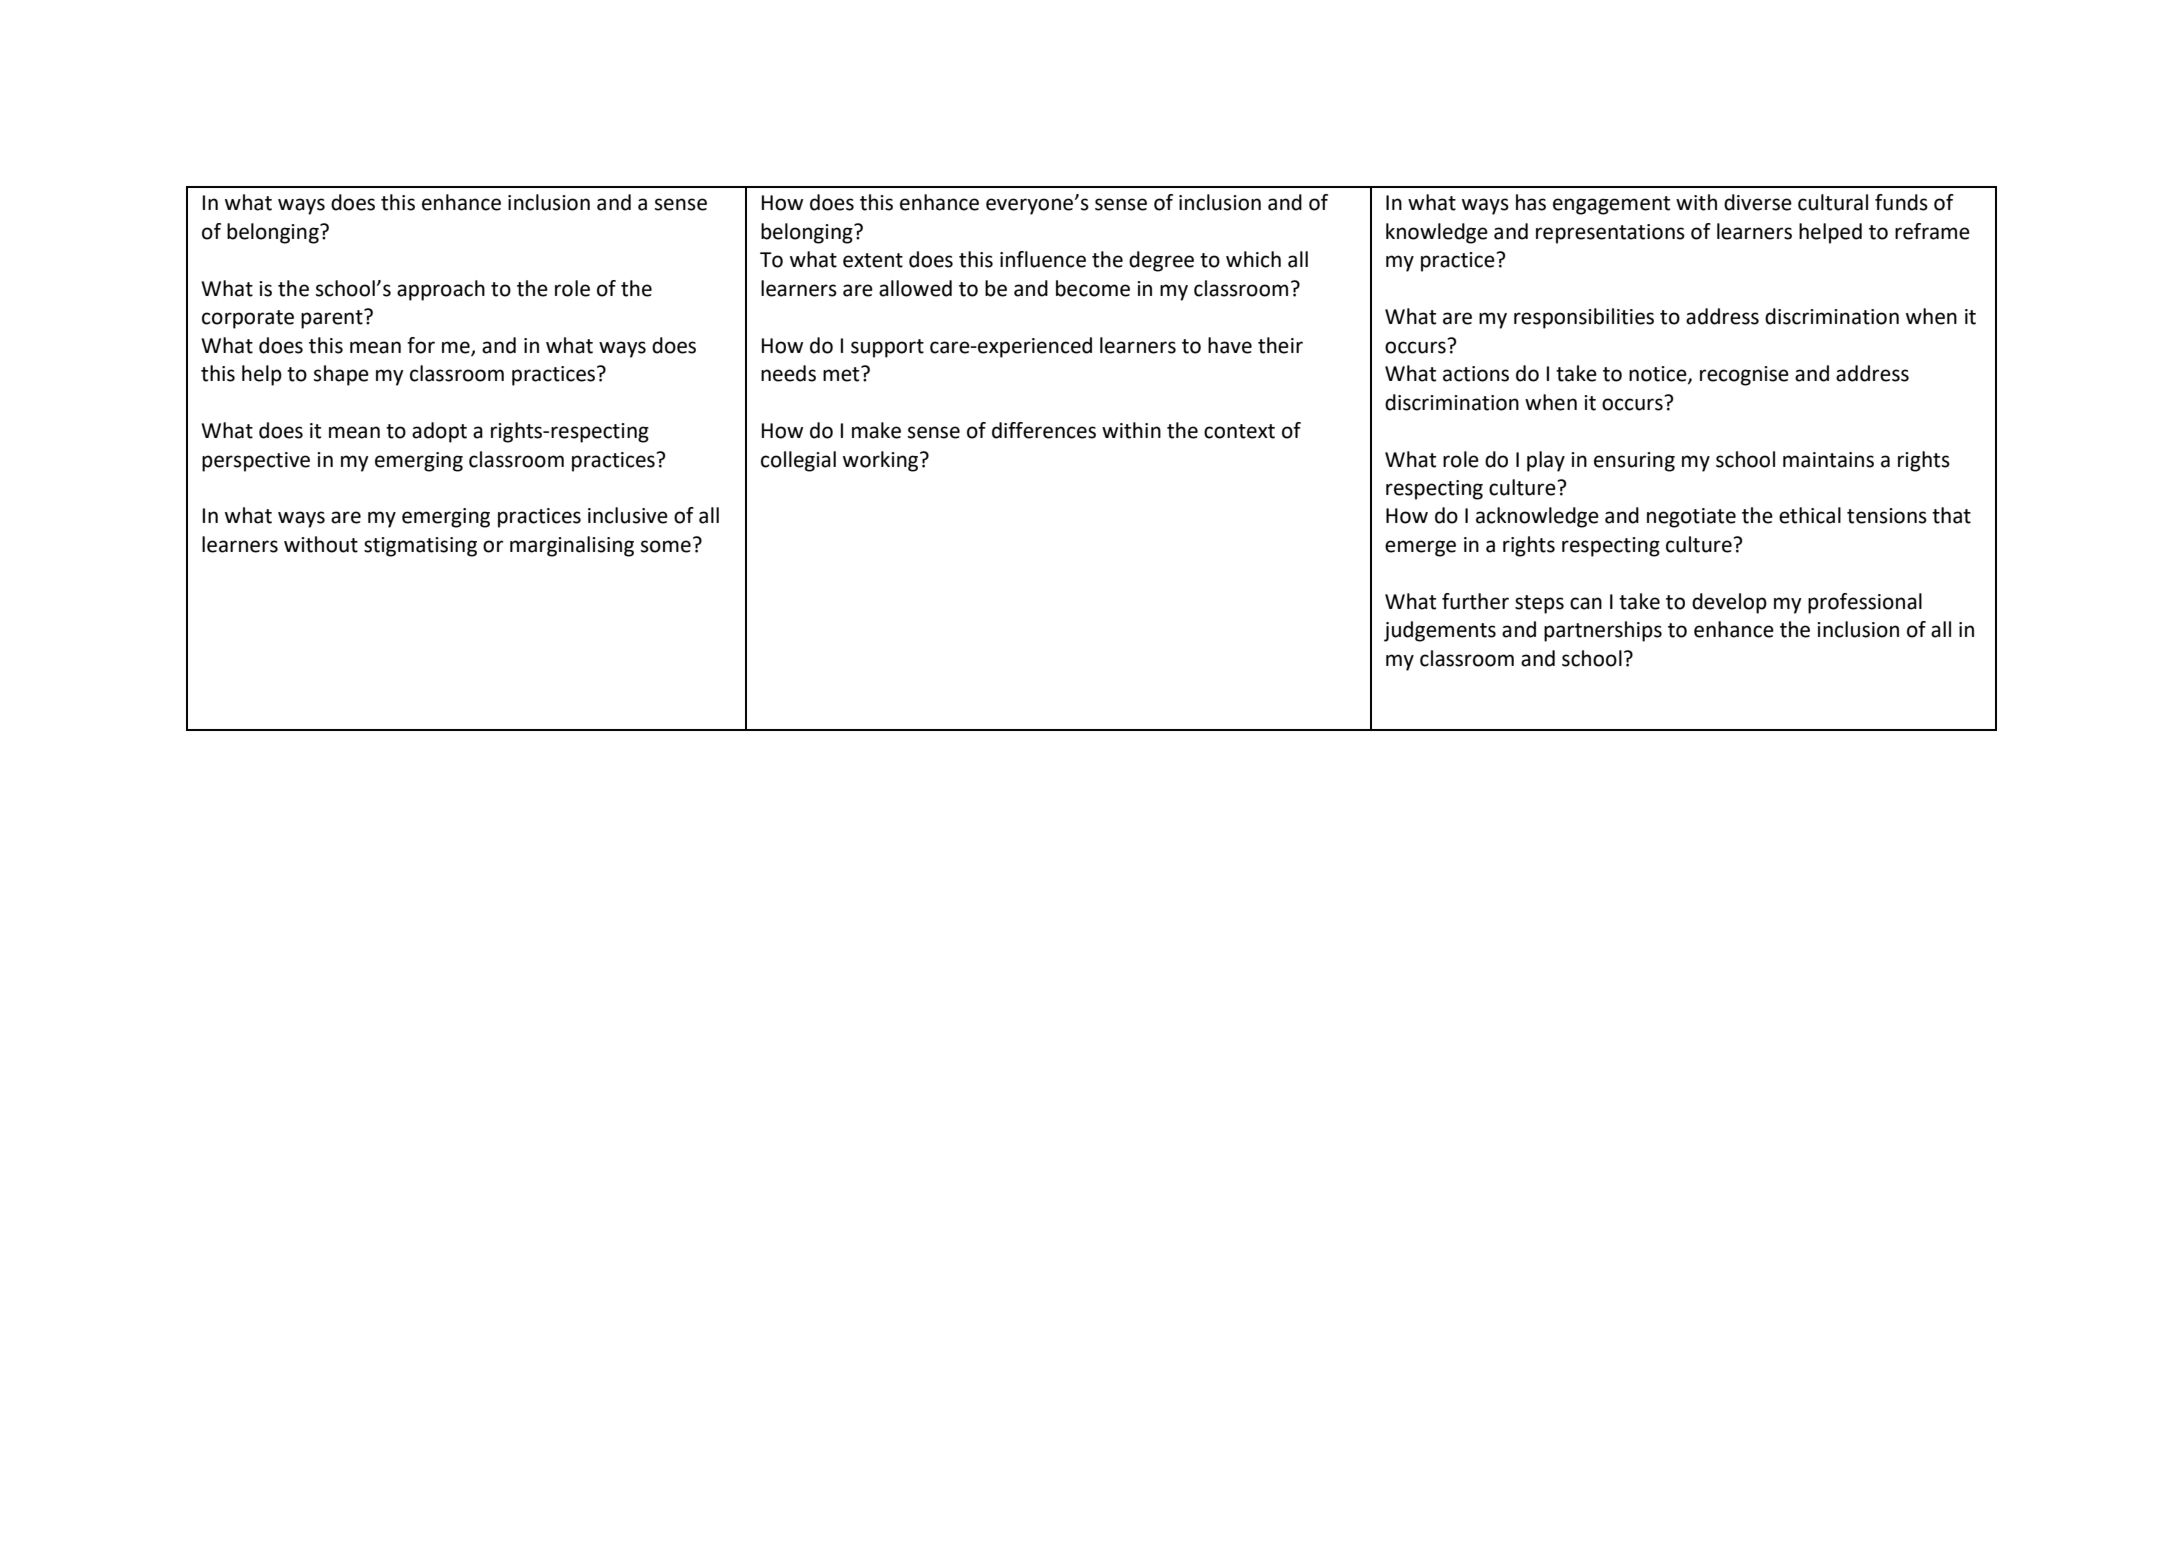 This page has height=1544, width=2183. What do you see at coordinates (1043, 259) in the page?
I see `influence` at bounding box center [1043, 259].
